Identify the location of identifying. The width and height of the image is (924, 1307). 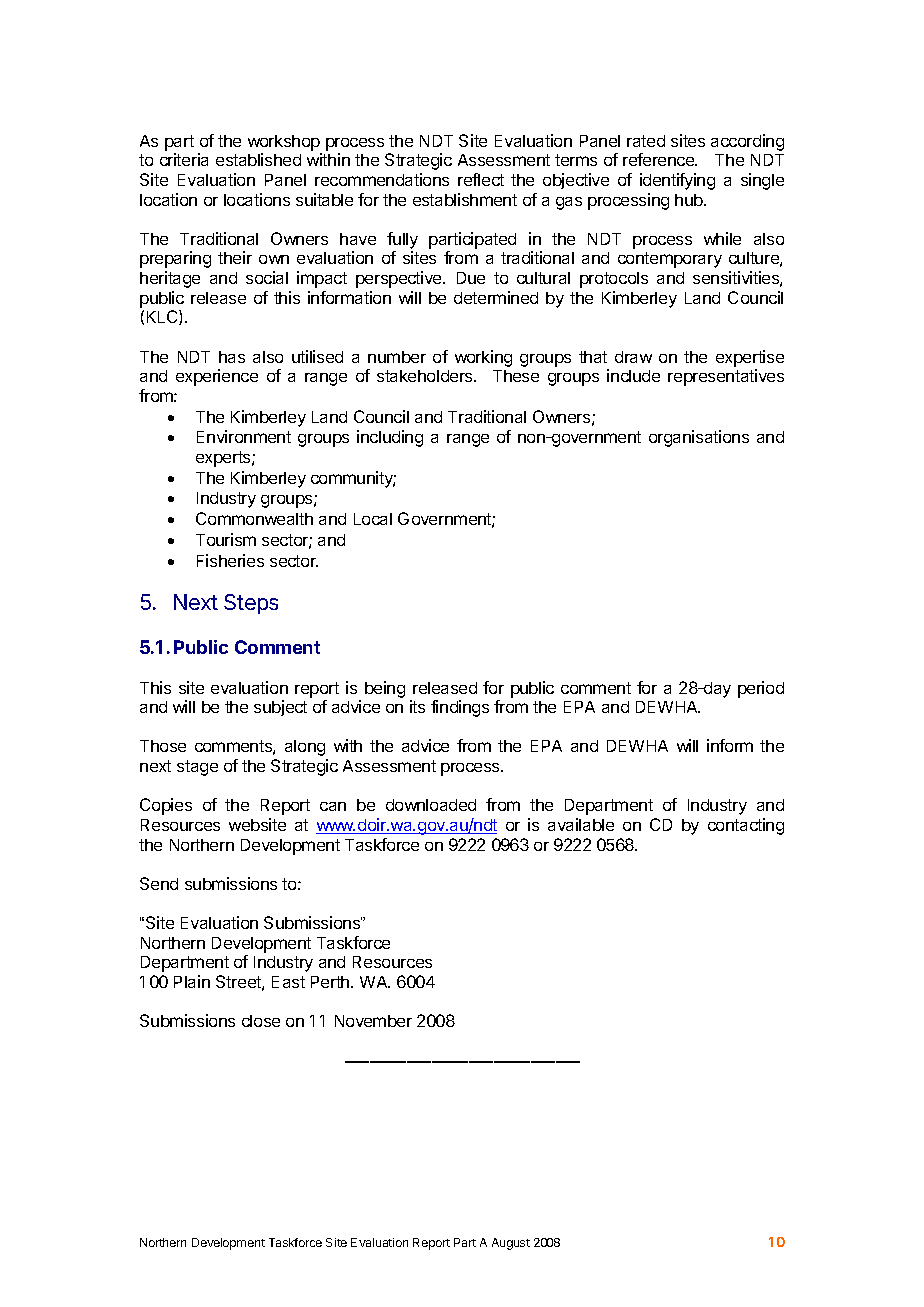
(677, 181).
